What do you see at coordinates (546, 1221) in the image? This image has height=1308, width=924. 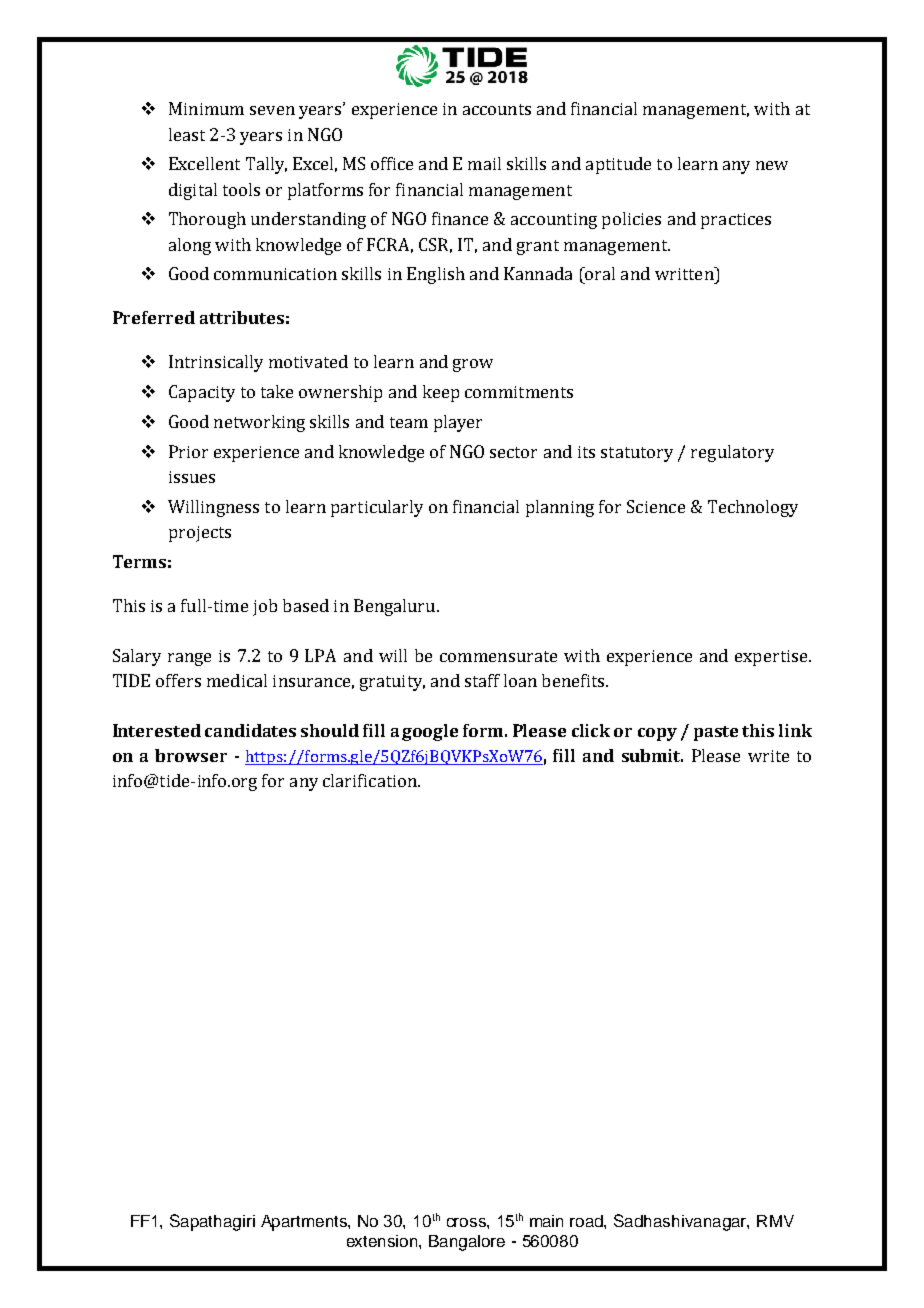 I see `main` at bounding box center [546, 1221].
